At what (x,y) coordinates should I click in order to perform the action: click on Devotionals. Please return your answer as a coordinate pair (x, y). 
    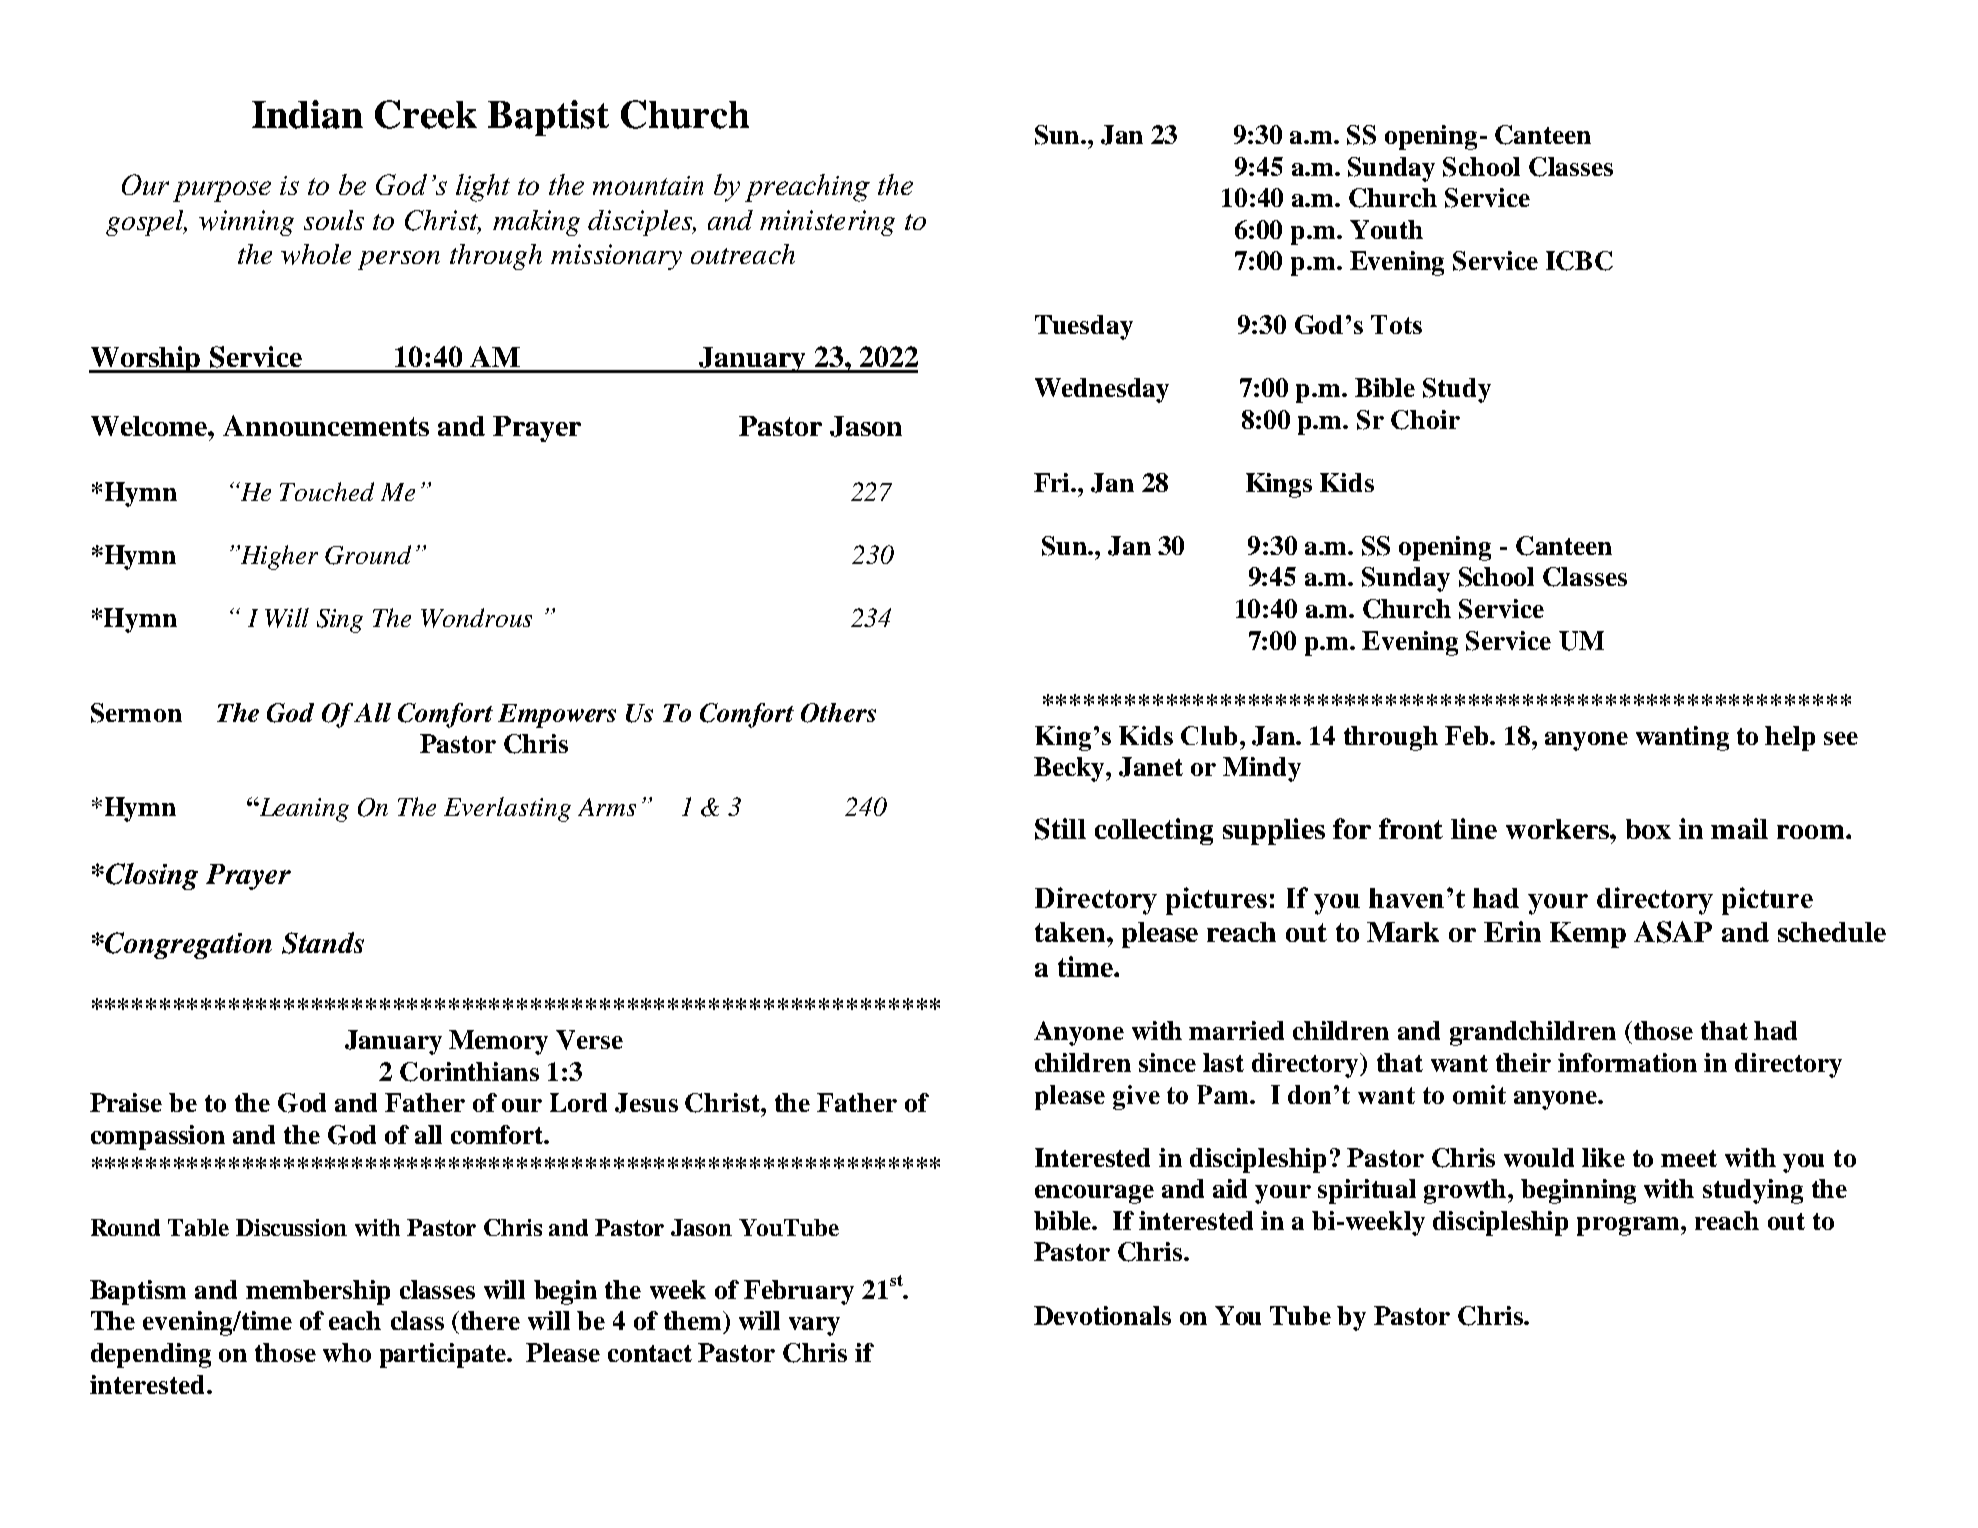
    Looking at the image, I should click on (1102, 1315).
